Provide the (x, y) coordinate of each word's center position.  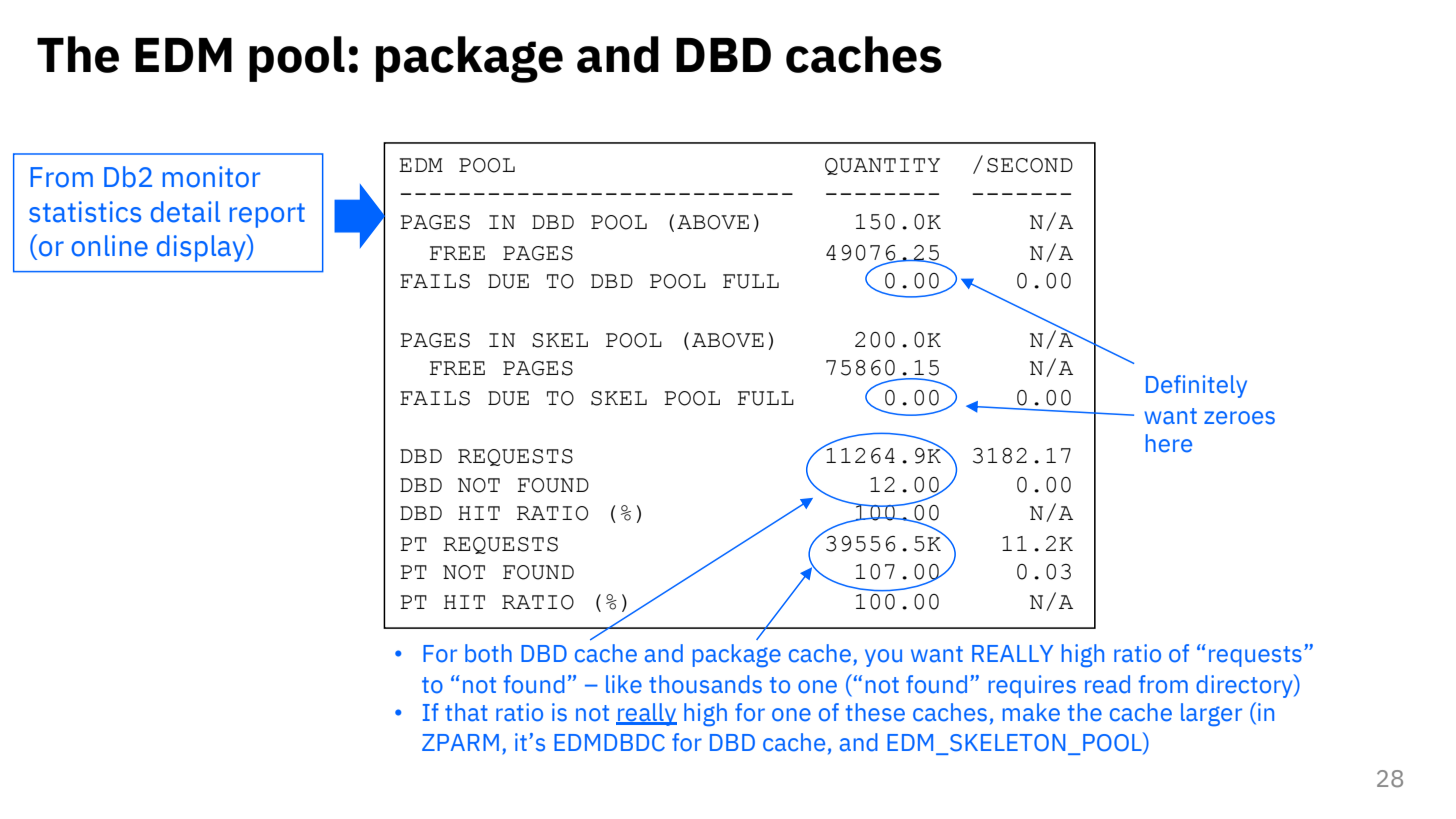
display (202, 248)
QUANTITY (882, 166)
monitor (211, 177)
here (1169, 443)
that (466, 712)
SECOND (1030, 165)
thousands (705, 684)
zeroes (1239, 418)
